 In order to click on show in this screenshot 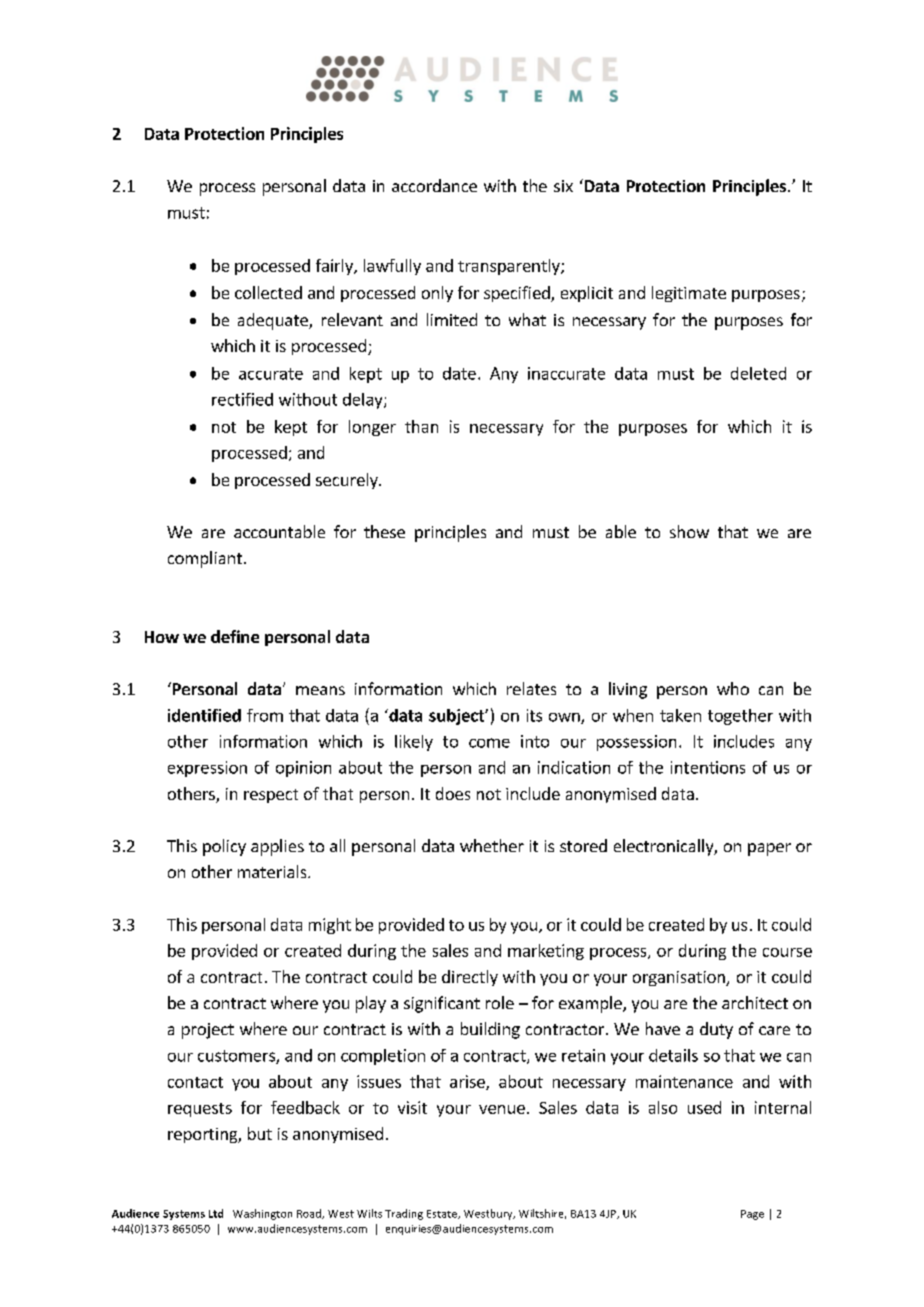, I will do `click(689, 531)`.
